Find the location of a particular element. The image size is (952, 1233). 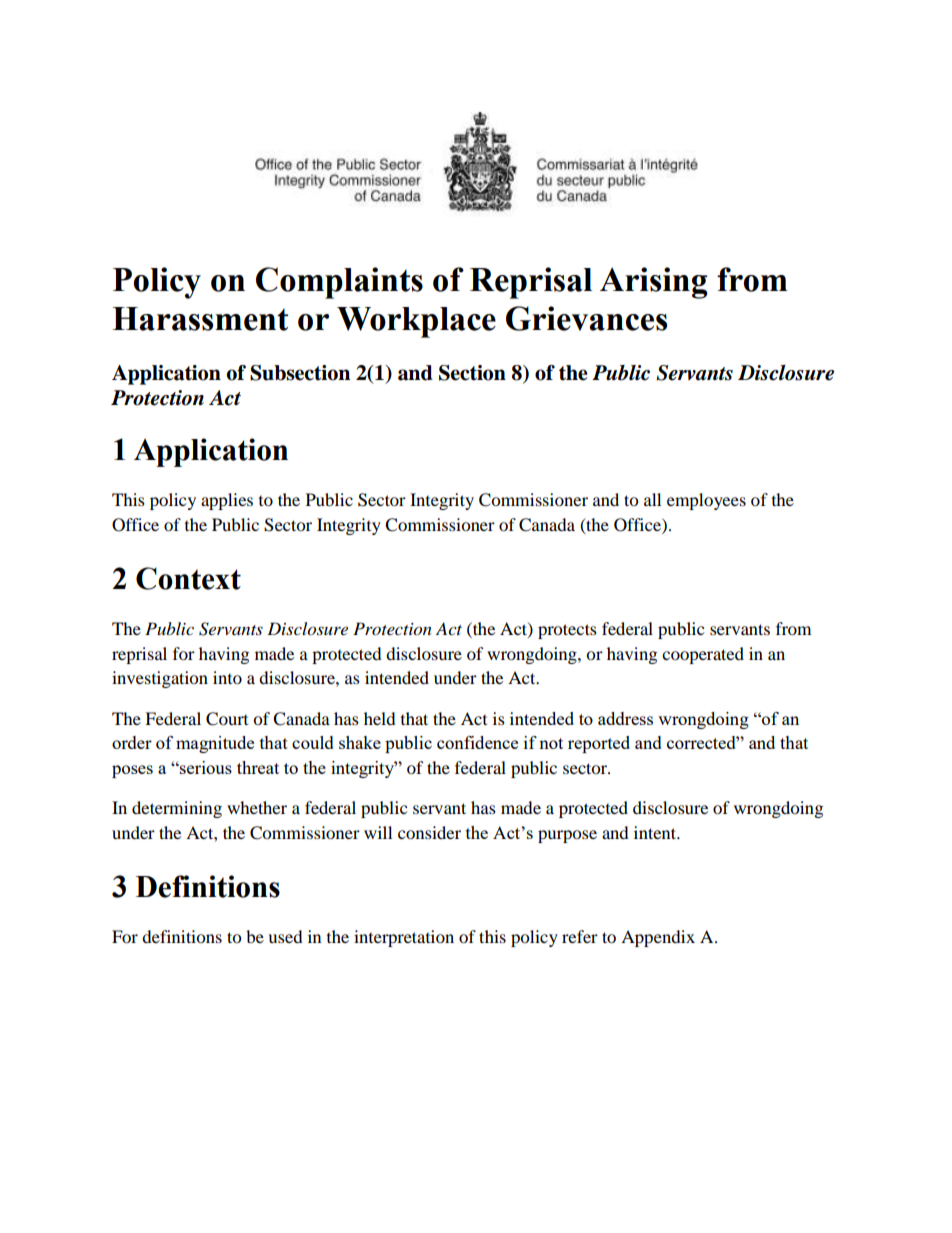

Harassment is located at coordinates (200, 319).
